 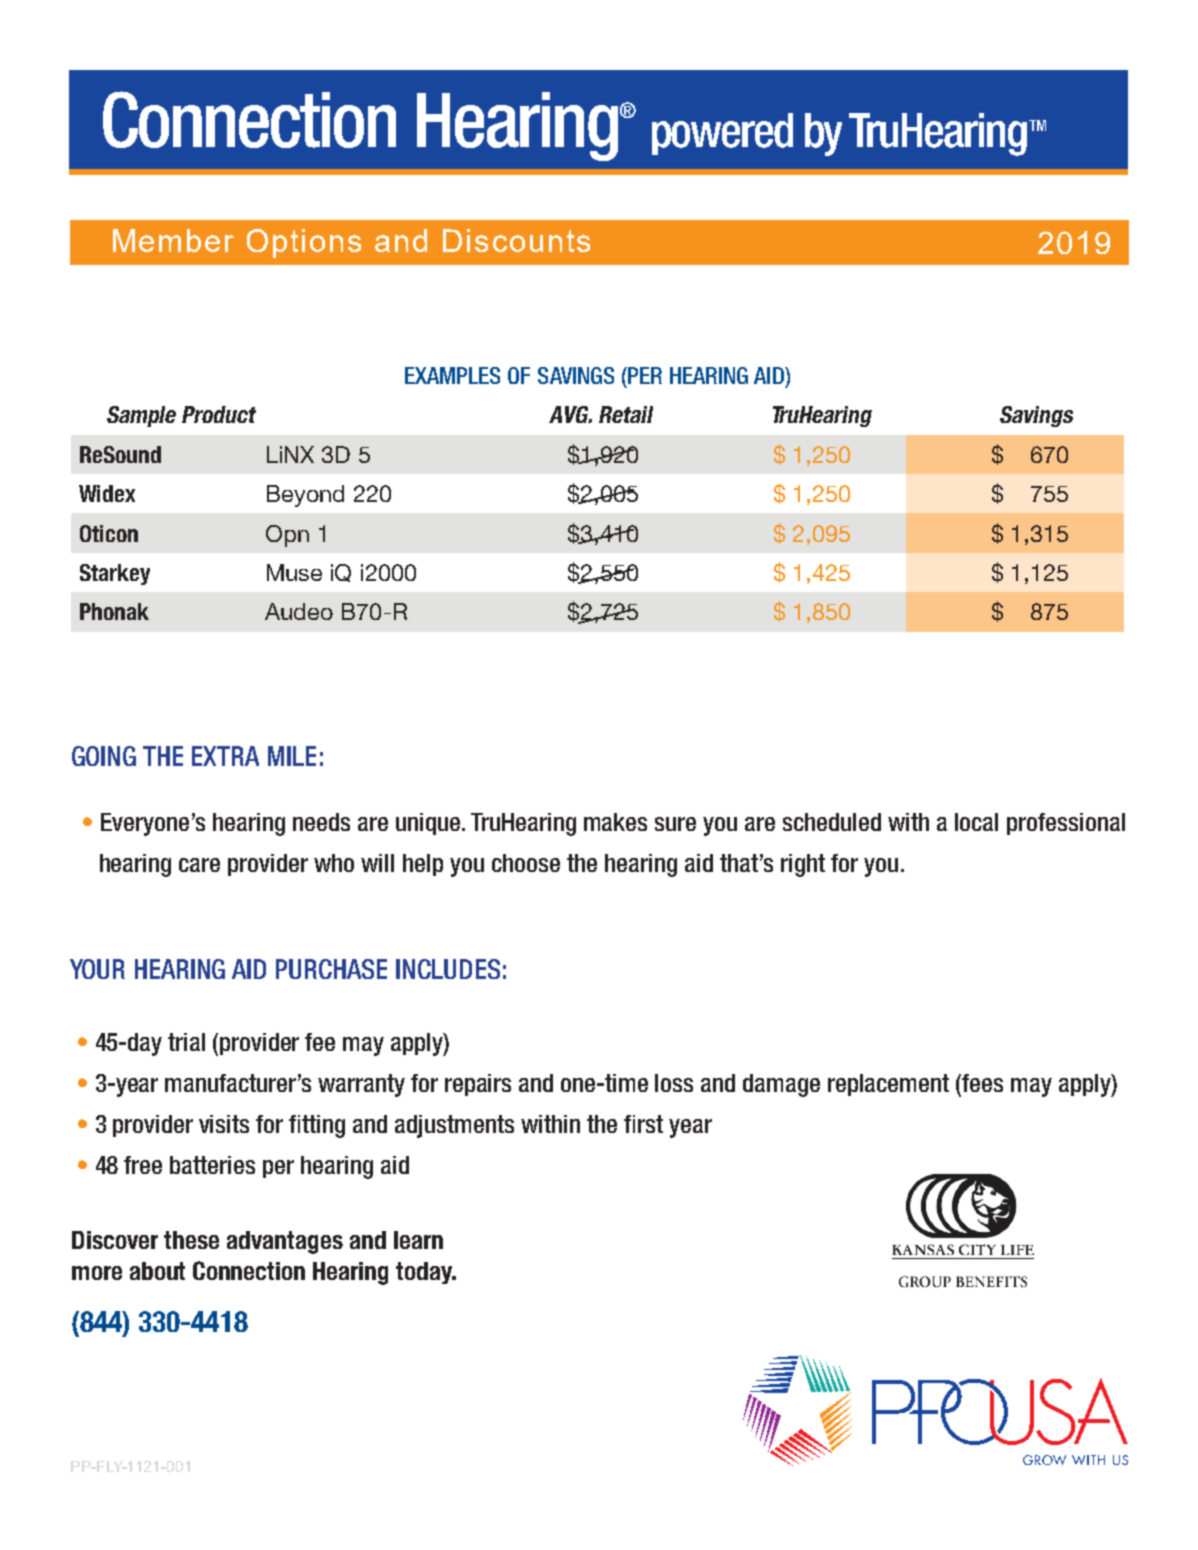 I want to click on EXAMPLES, so click(x=452, y=375).
